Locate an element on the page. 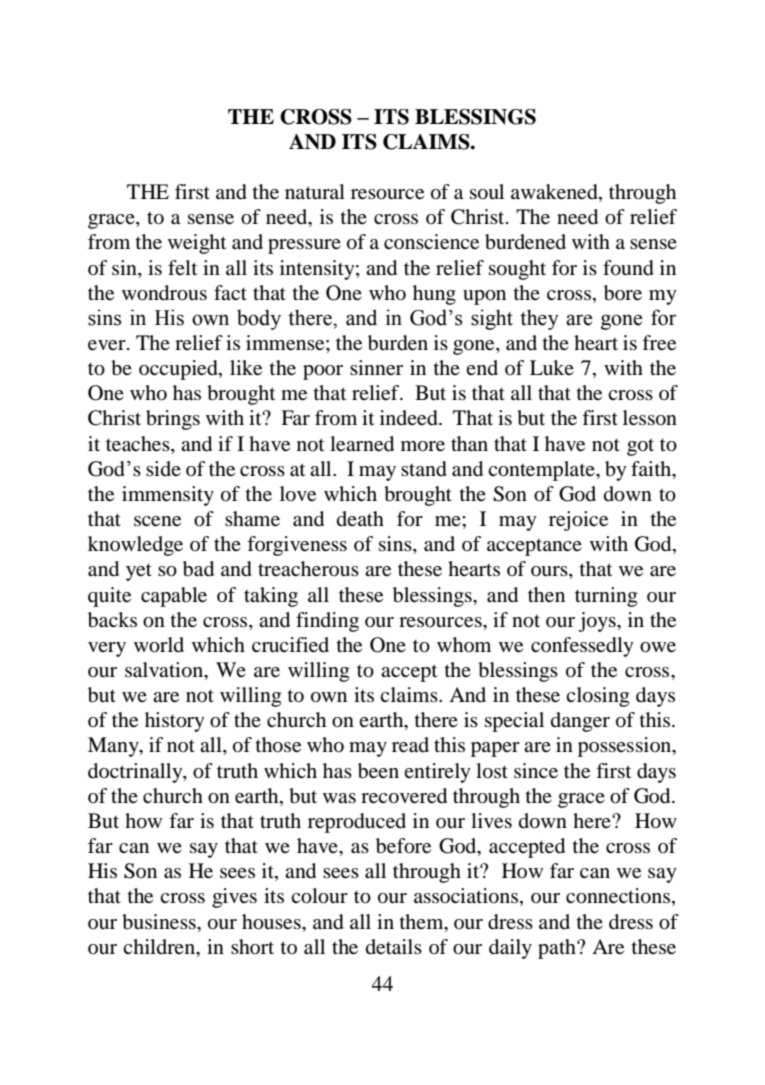  side is located at coordinates (163, 468).
